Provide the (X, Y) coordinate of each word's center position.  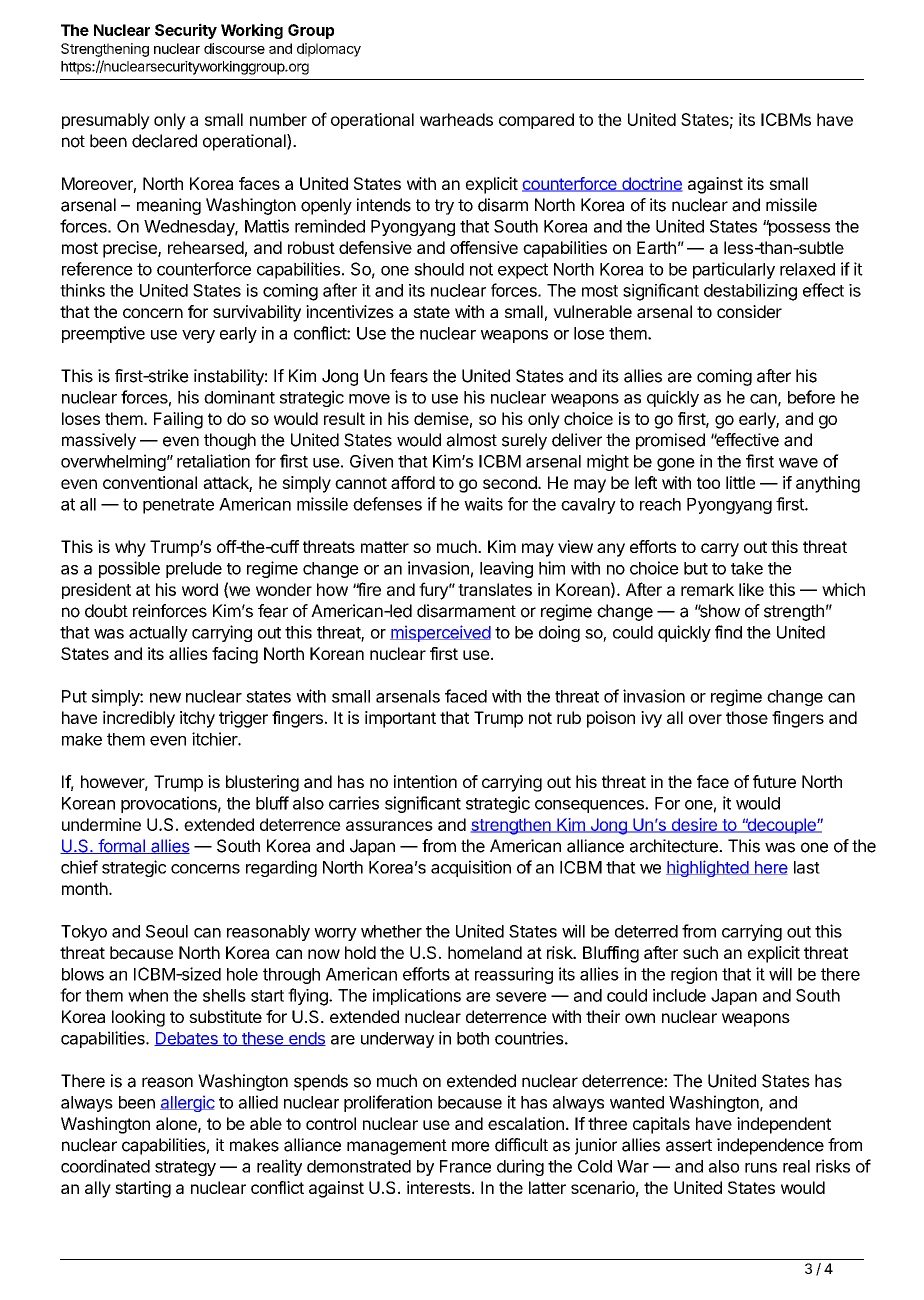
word (200, 589)
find (728, 632)
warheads (456, 119)
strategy (185, 1168)
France (465, 1166)
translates (495, 589)
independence (770, 1146)
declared (164, 141)
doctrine (651, 184)
